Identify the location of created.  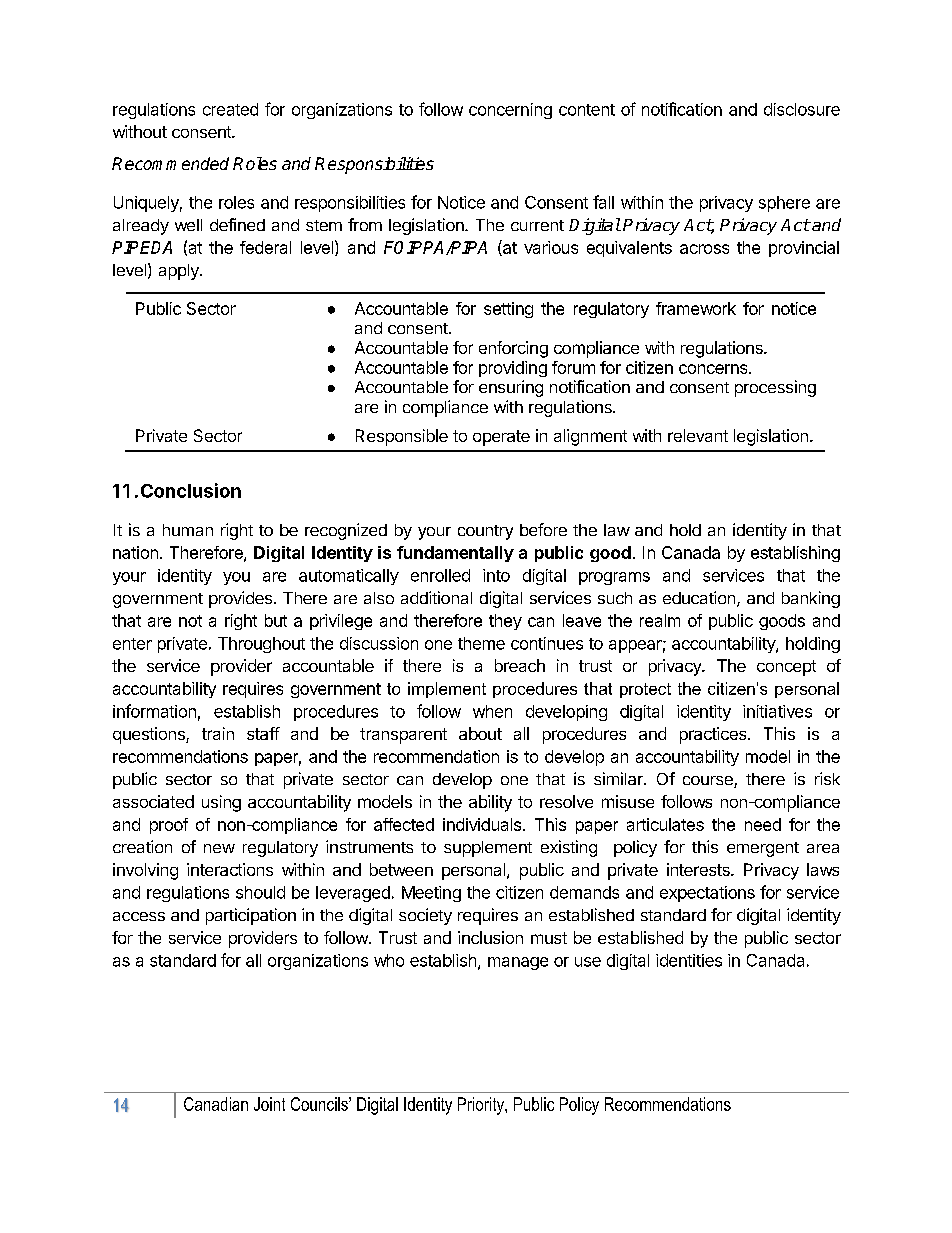
(230, 109).
